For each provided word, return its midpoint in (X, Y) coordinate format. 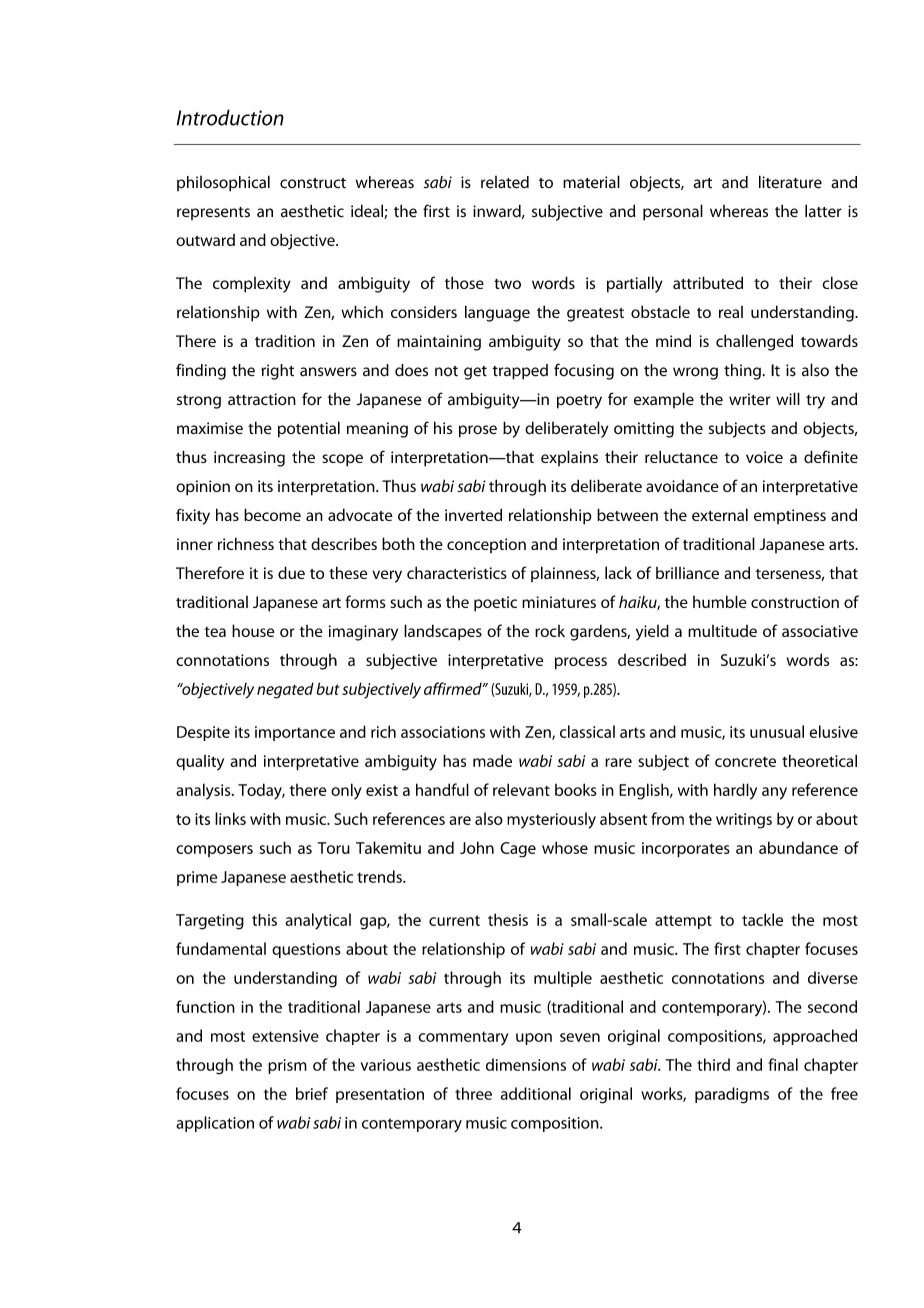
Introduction (230, 117)
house (253, 630)
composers (214, 851)
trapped (520, 372)
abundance (798, 847)
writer (750, 399)
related (505, 182)
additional (535, 1093)
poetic (495, 604)
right (277, 372)
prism (287, 1066)
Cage (518, 850)
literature (790, 182)
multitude (722, 631)
